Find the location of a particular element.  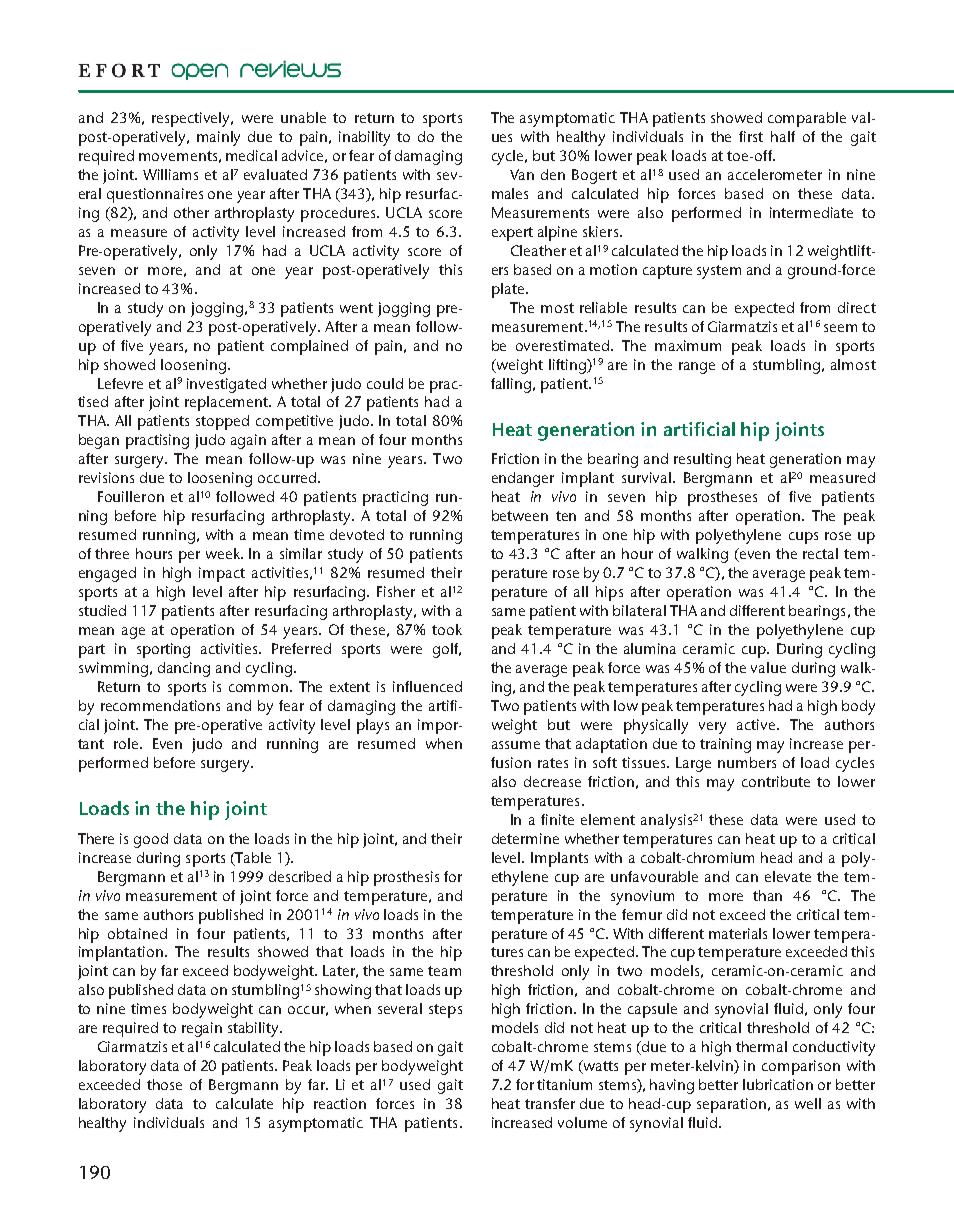

mainly is located at coordinates (218, 138).
